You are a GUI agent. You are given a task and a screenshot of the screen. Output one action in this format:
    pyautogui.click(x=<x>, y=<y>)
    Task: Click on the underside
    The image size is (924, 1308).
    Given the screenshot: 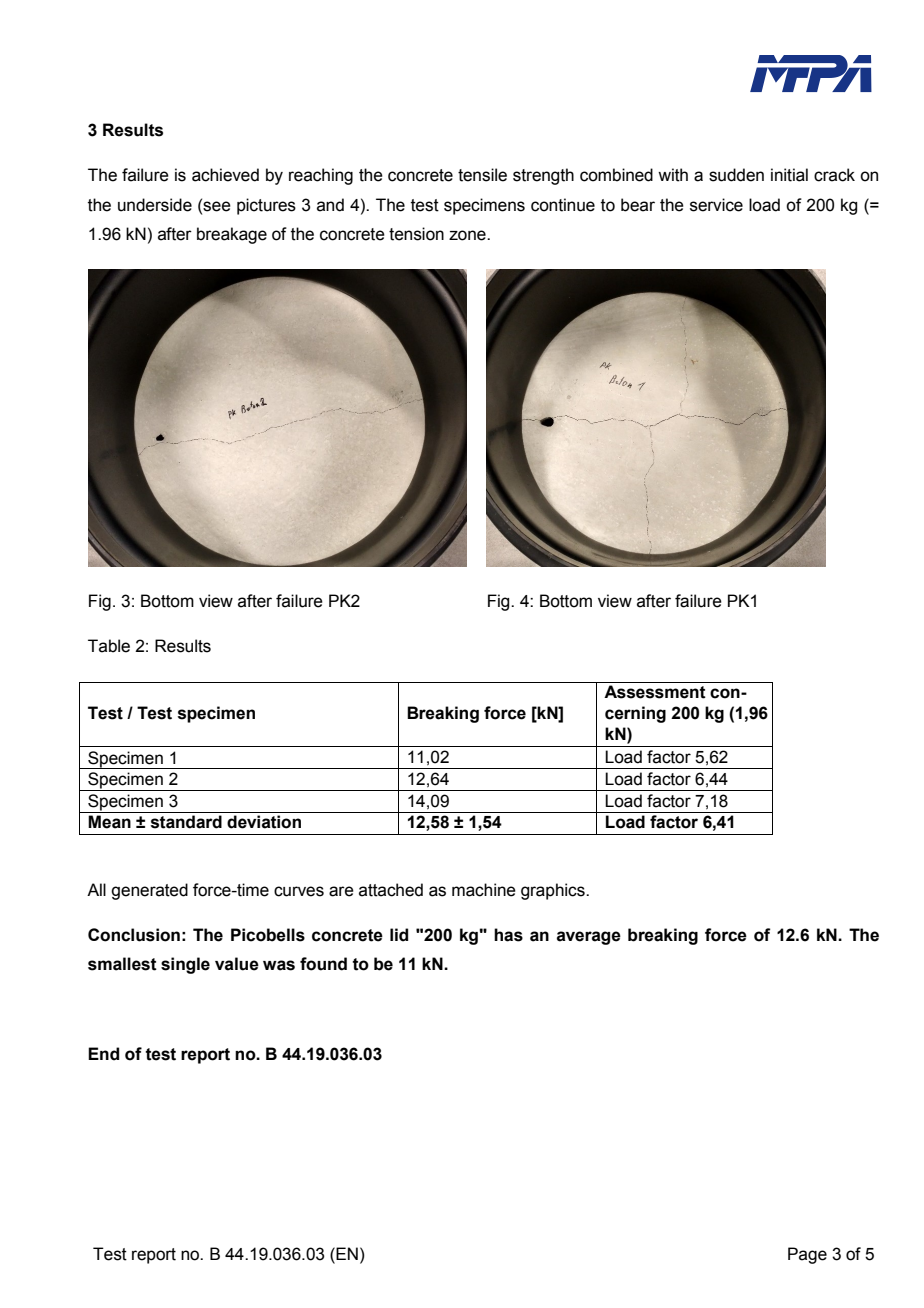 What is the action you would take?
    pyautogui.click(x=155, y=205)
